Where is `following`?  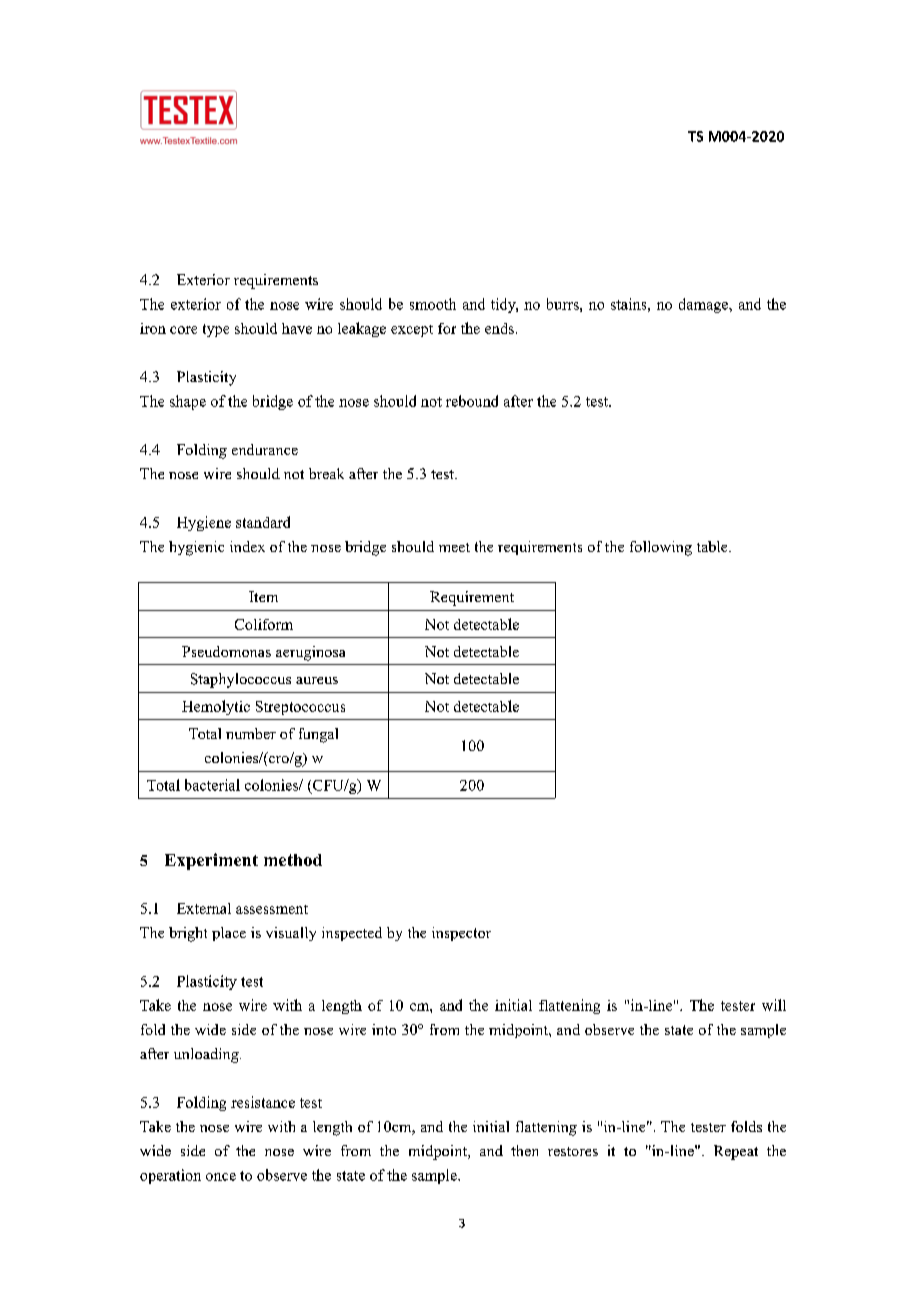 following is located at coordinates (661, 548).
